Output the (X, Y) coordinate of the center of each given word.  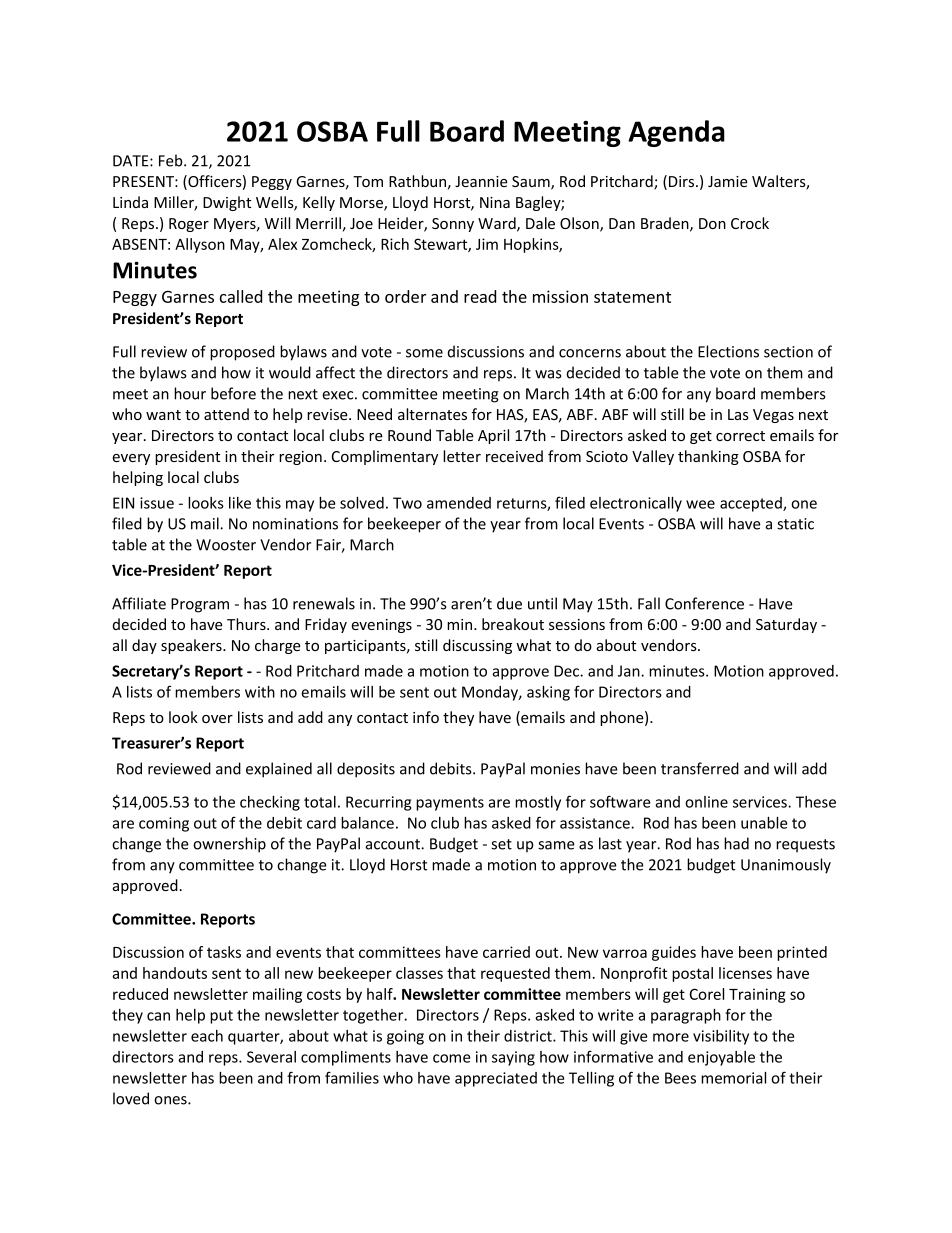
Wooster (226, 545)
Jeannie (481, 181)
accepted (752, 504)
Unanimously (786, 866)
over (217, 719)
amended (459, 503)
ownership (229, 845)
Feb (172, 160)
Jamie (728, 181)
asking (548, 693)
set (501, 844)
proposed (242, 353)
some (424, 353)
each (207, 1036)
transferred (700, 768)
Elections (728, 351)
